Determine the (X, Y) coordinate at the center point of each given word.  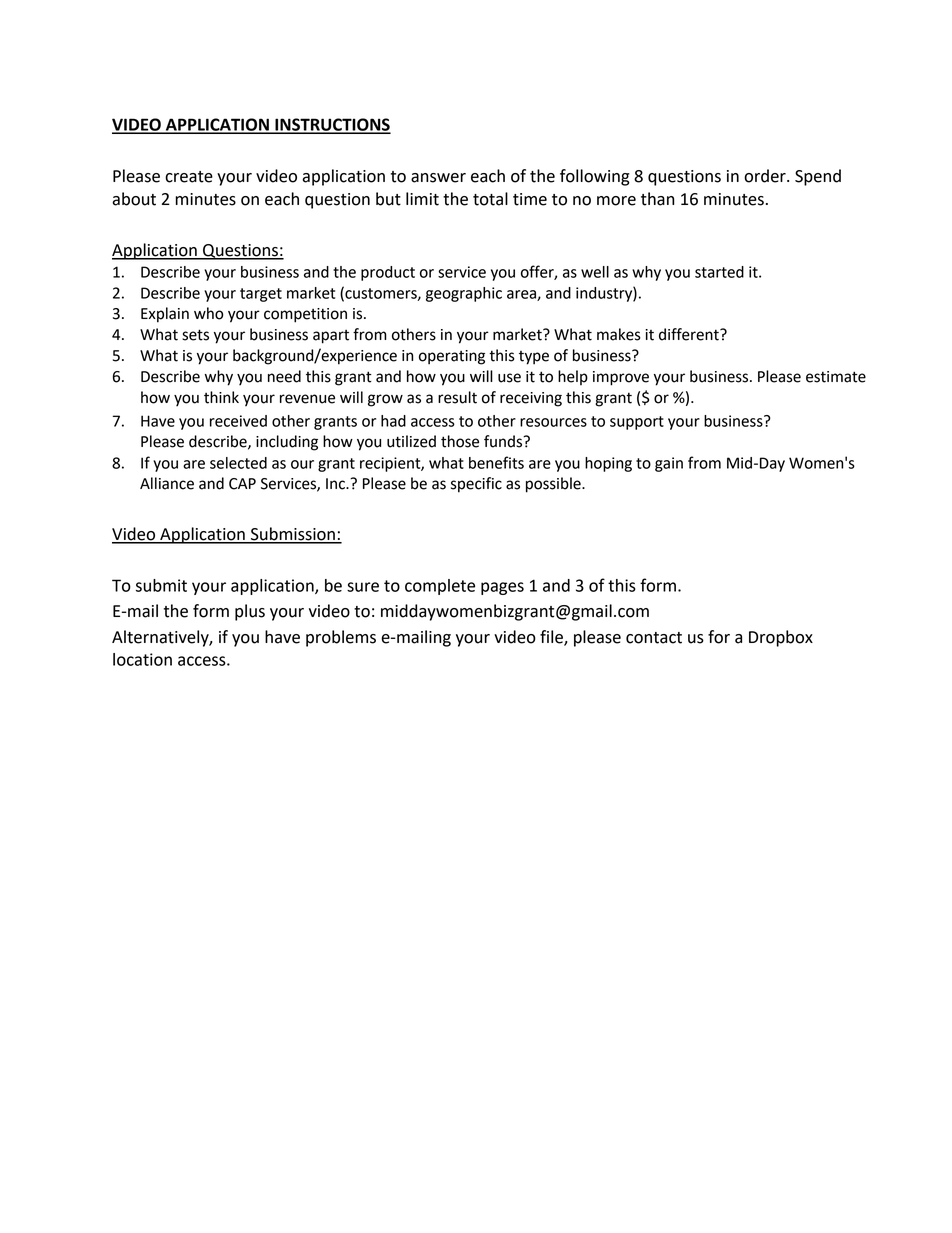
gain (669, 464)
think (221, 397)
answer (438, 178)
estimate (836, 377)
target (261, 295)
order (766, 176)
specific (476, 485)
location (142, 659)
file (552, 637)
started (719, 272)
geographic (464, 294)
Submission (293, 535)
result (457, 397)
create (189, 177)
